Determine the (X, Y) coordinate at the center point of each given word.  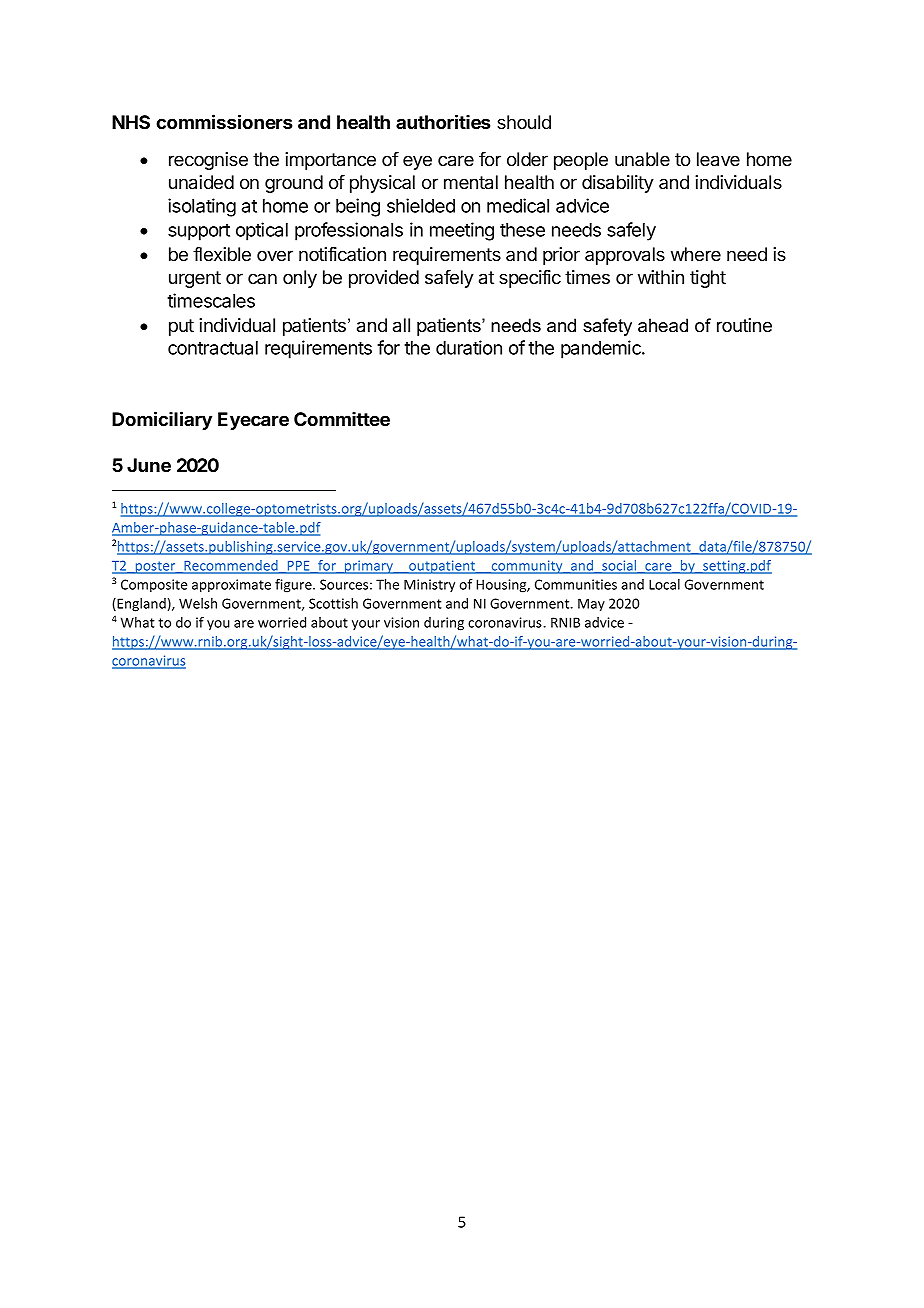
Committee (342, 419)
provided (384, 279)
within (661, 277)
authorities (443, 121)
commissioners (224, 121)
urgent (195, 279)
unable (642, 159)
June (149, 465)
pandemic (602, 349)
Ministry (429, 585)
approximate (231, 586)
